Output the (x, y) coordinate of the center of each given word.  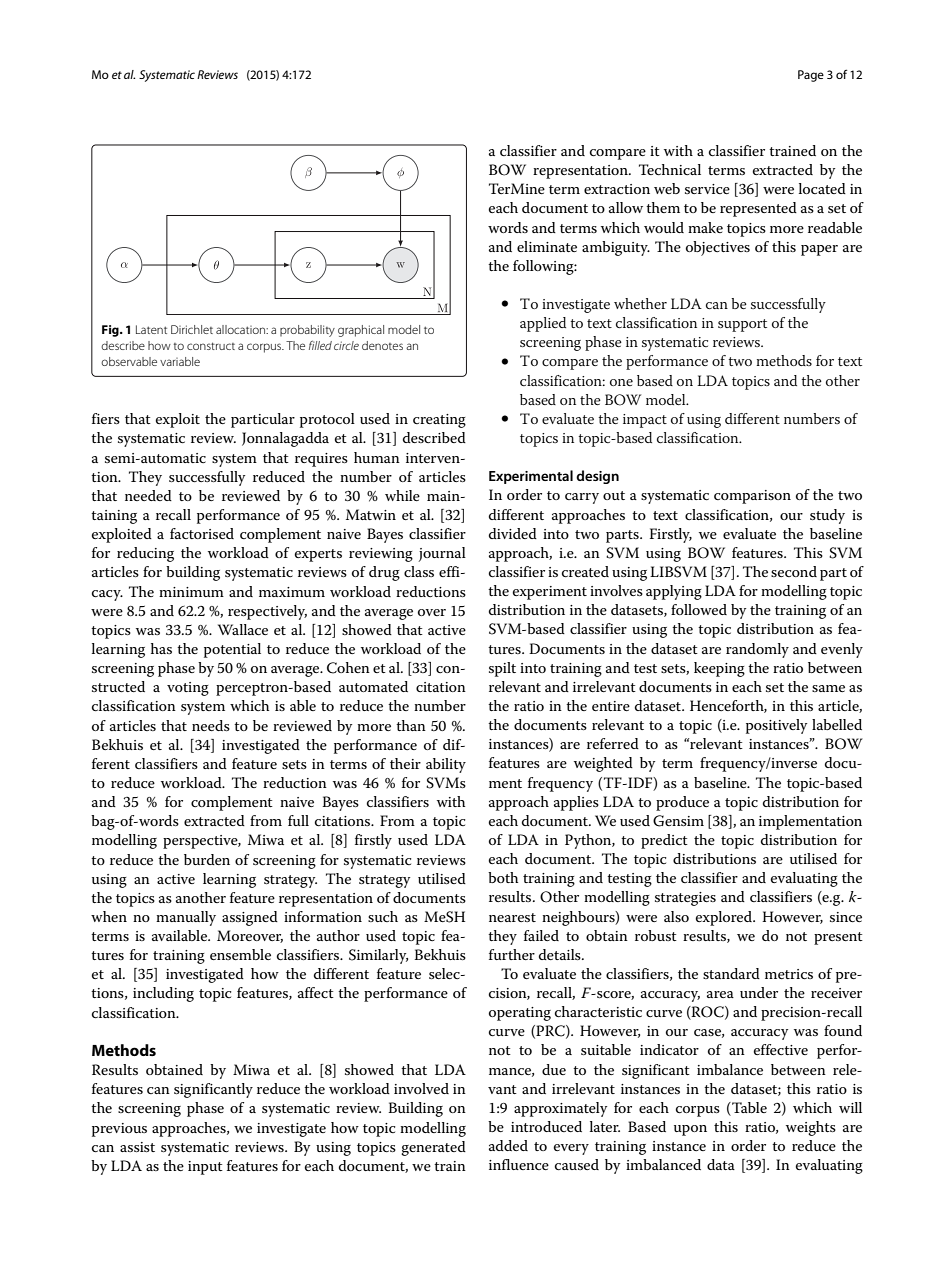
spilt (502, 669)
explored (725, 918)
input (205, 1168)
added (508, 1145)
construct (211, 346)
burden (207, 859)
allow (626, 207)
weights (811, 1128)
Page (811, 76)
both (503, 877)
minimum (191, 592)
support (742, 325)
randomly (757, 650)
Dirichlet (192, 329)
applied (543, 324)
